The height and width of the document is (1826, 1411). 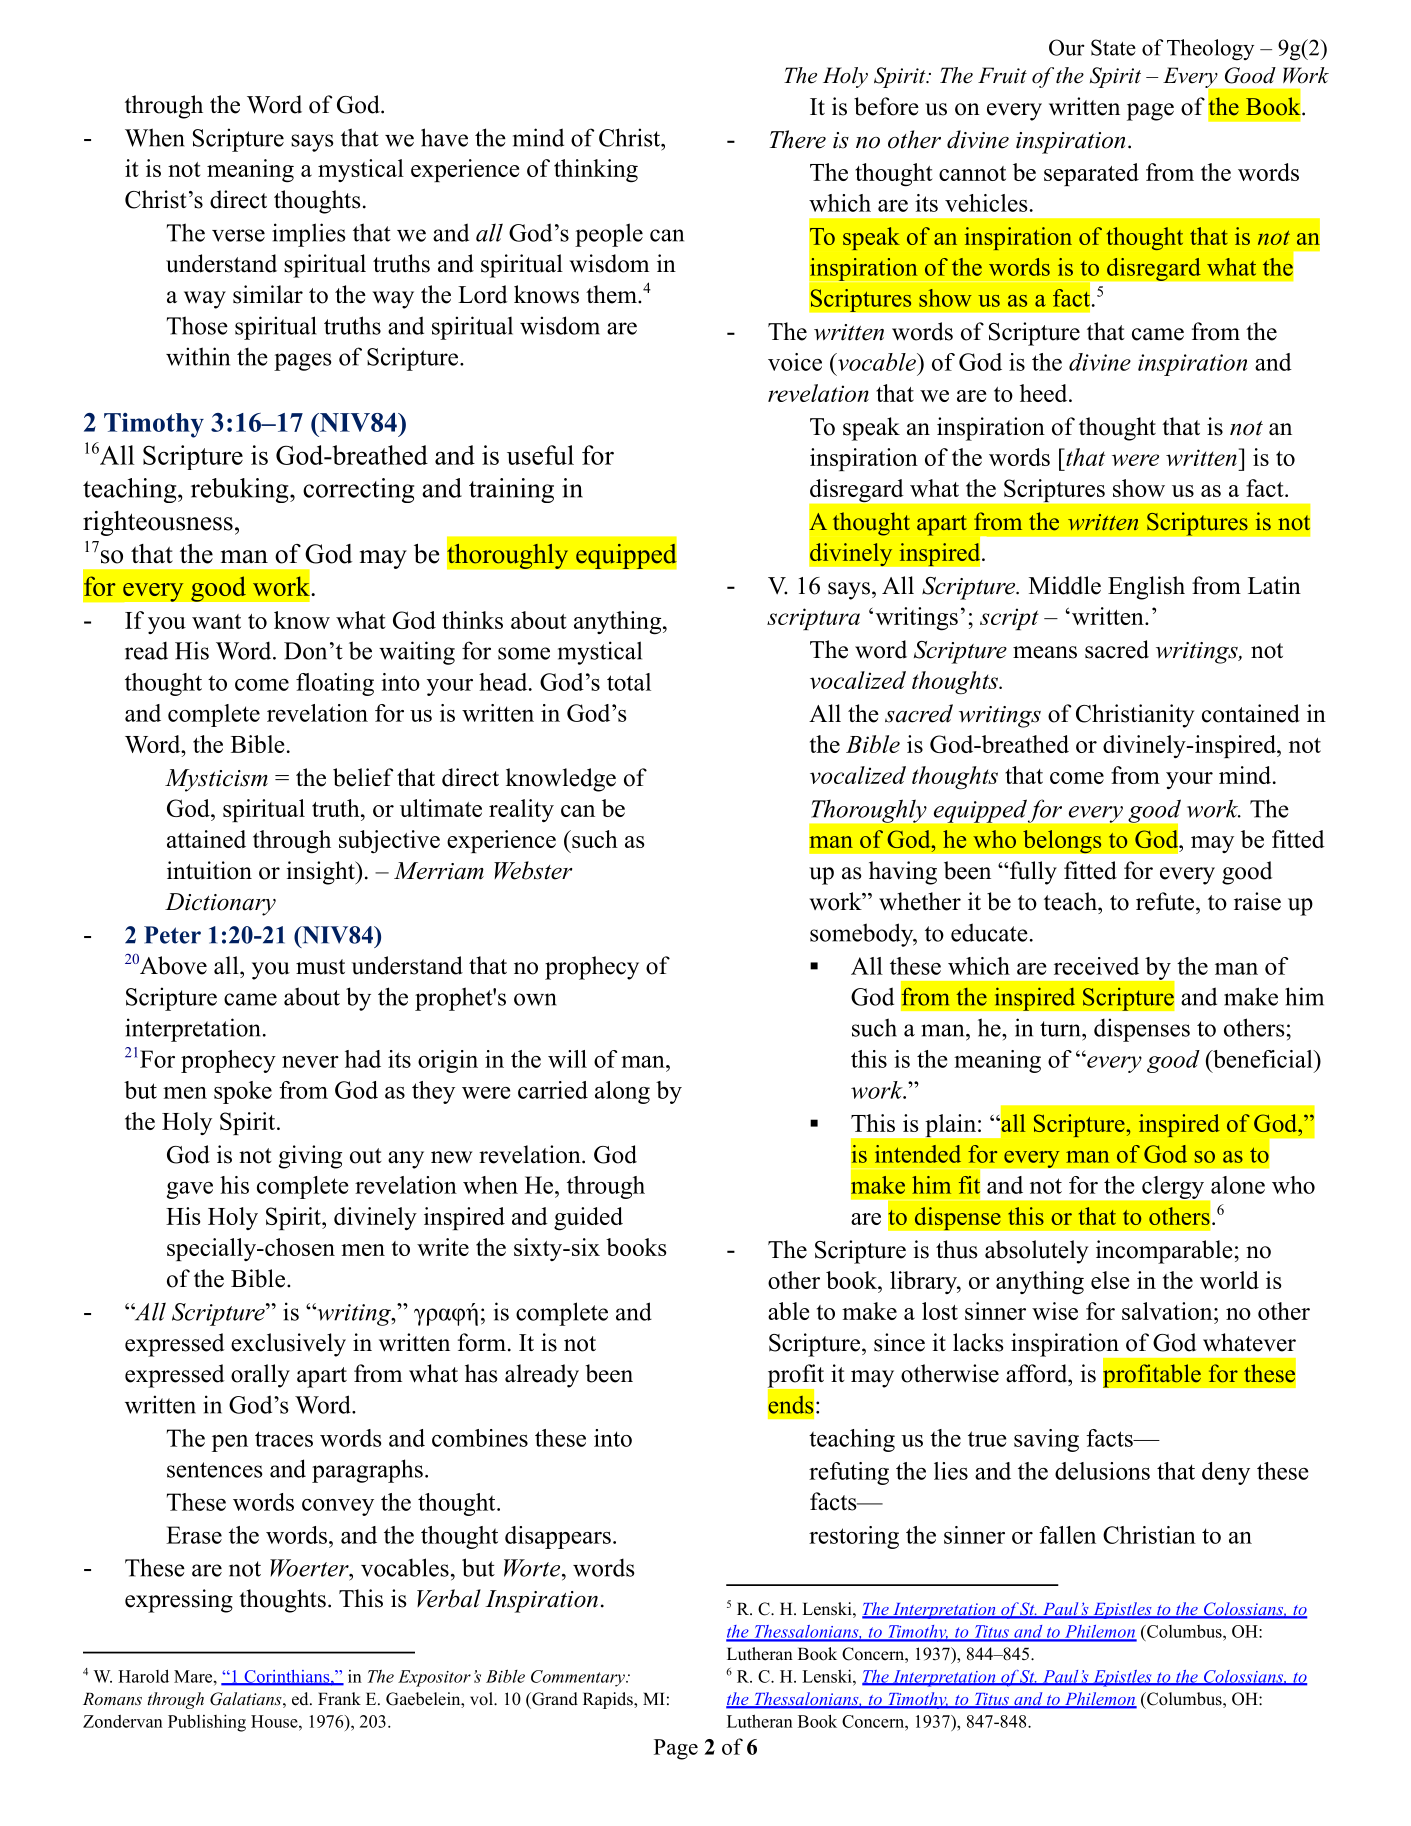 What do you see at coordinates (1113, 47) in the document?
I see `State` at bounding box center [1113, 47].
